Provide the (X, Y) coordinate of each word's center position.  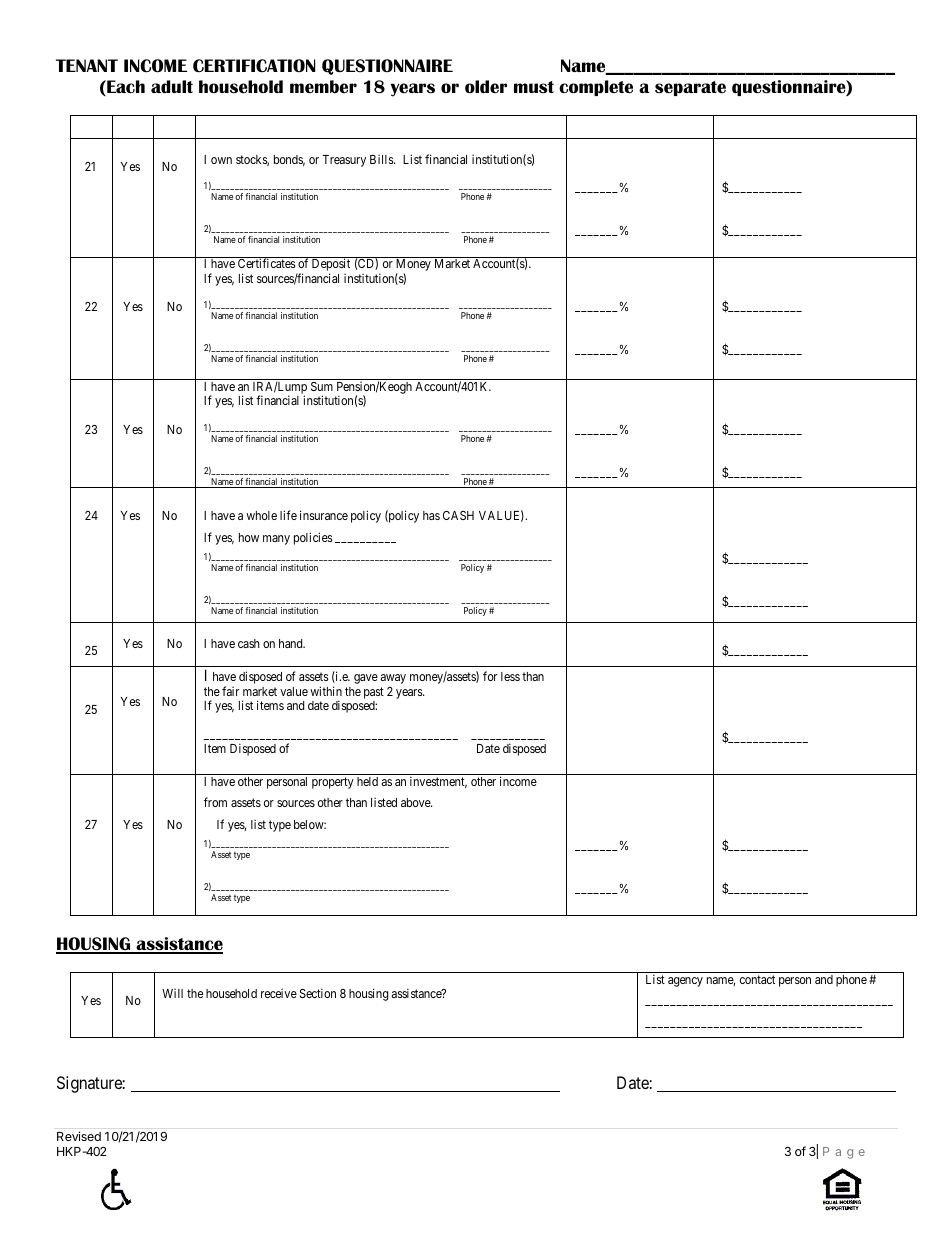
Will (172, 993)
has (431, 515)
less (510, 676)
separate (690, 88)
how (249, 537)
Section (318, 993)
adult (172, 87)
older (486, 87)
